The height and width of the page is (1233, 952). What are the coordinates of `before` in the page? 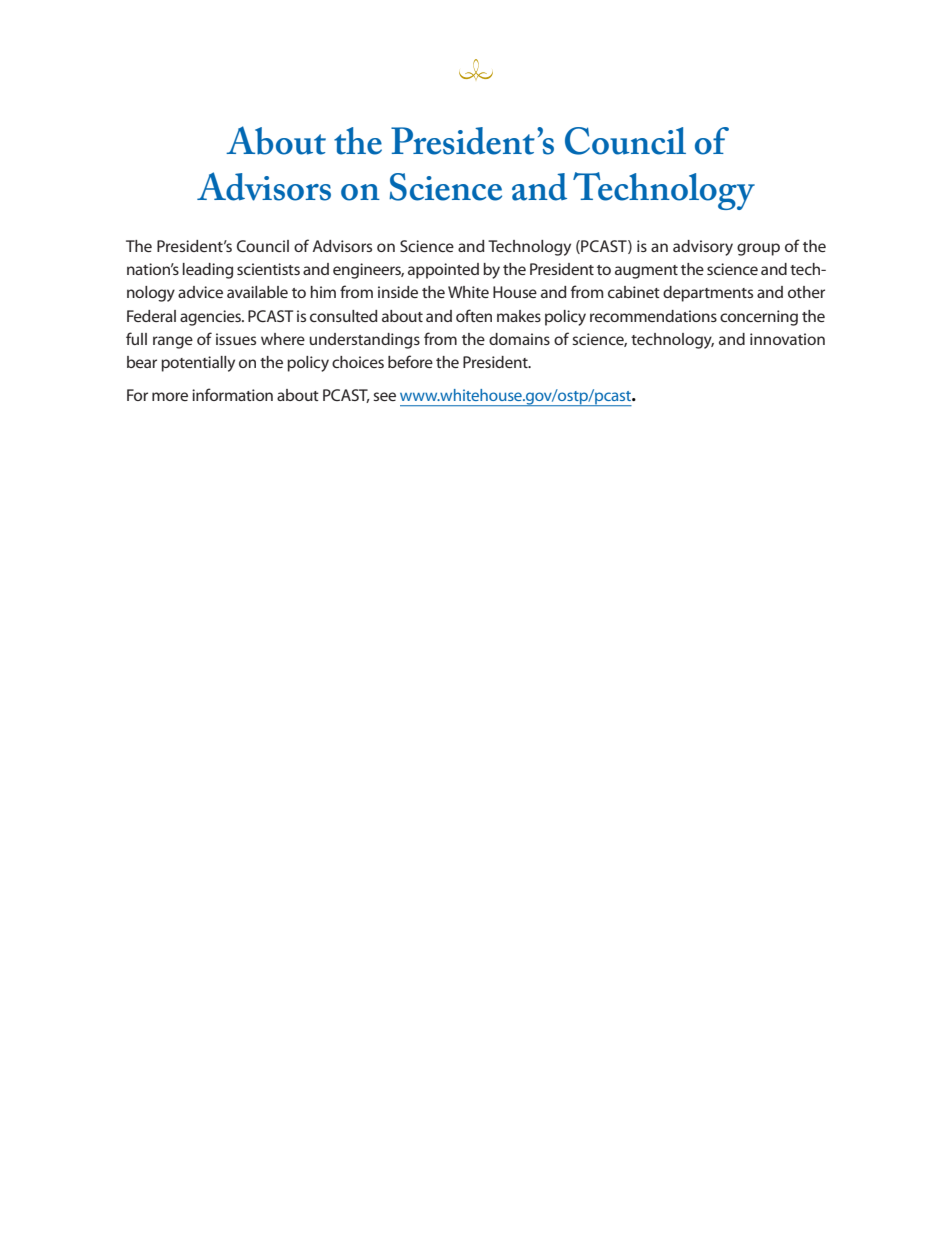 It's located at (410, 361).
